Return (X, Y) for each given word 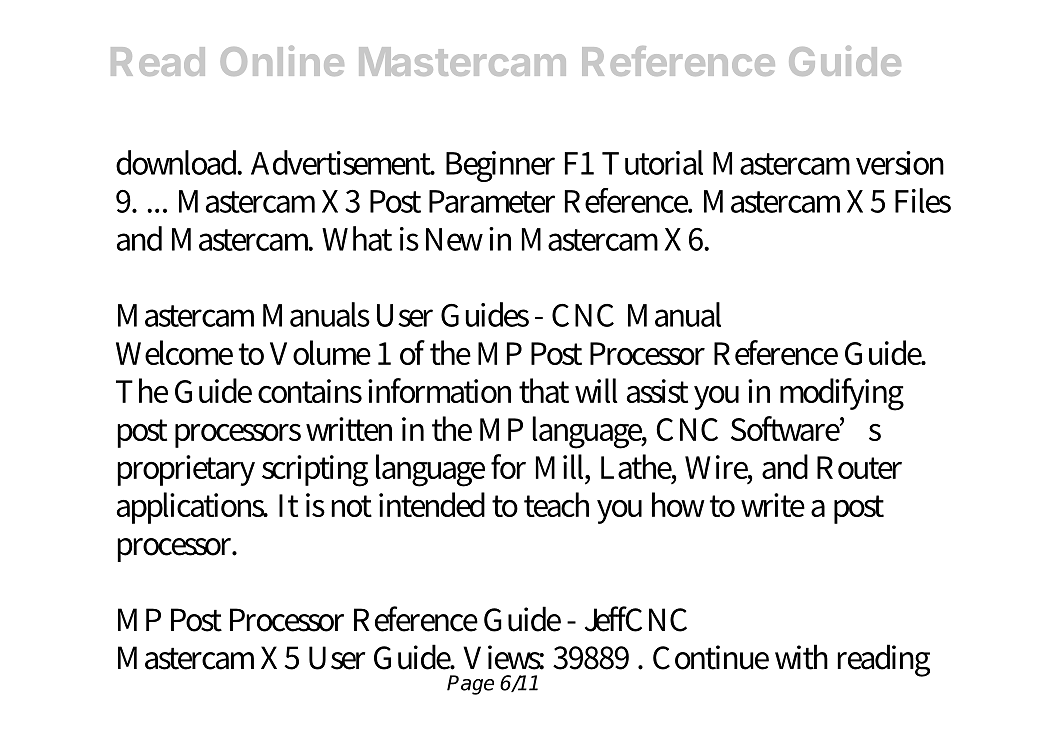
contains (310, 391)
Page (470, 685)
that (544, 390)
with (801, 657)
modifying (842, 394)
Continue (711, 657)
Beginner (500, 166)
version (900, 163)
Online (282, 61)
